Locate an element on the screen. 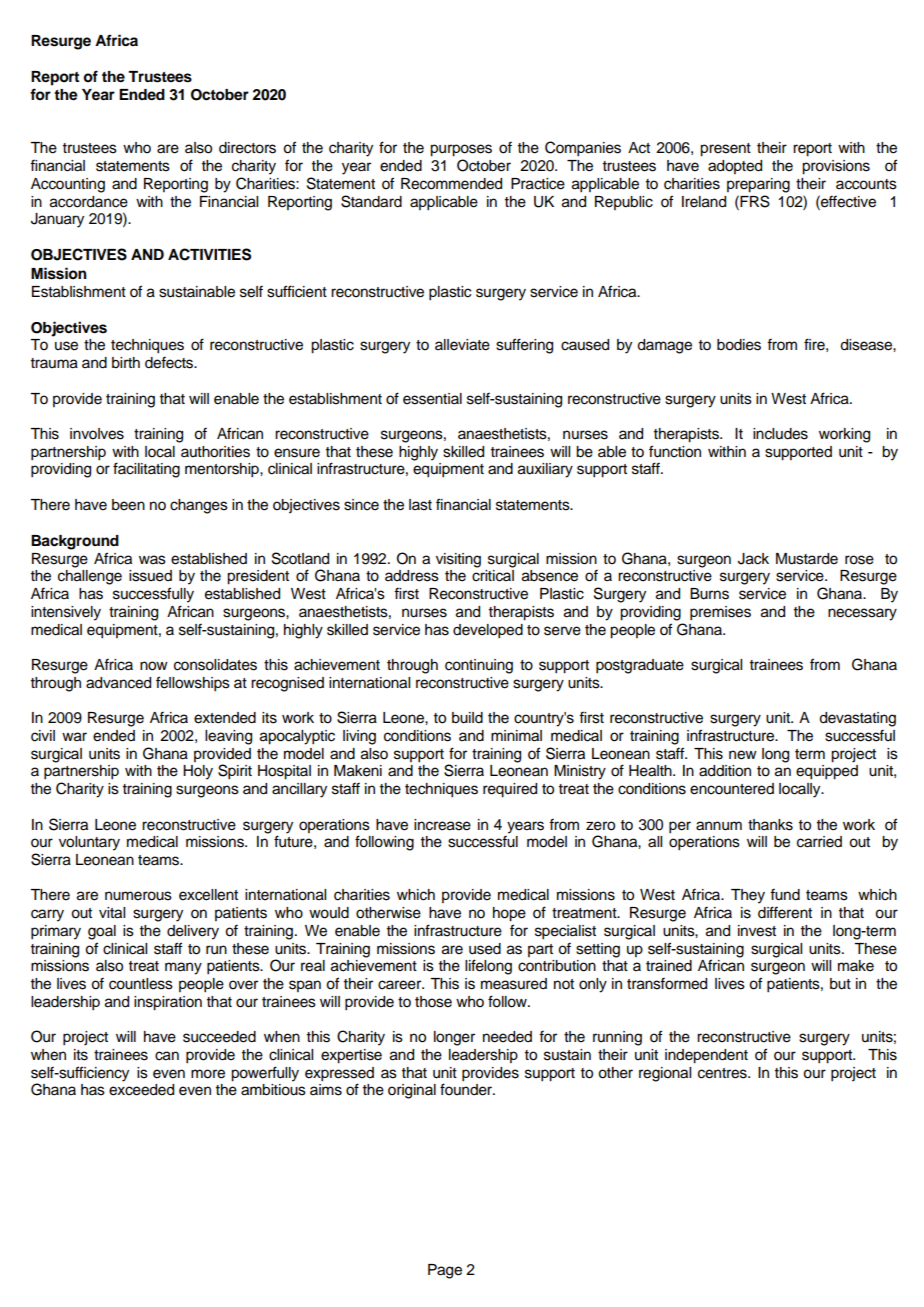 The width and height of the screenshot is (924, 1307). hope is located at coordinates (509, 914).
